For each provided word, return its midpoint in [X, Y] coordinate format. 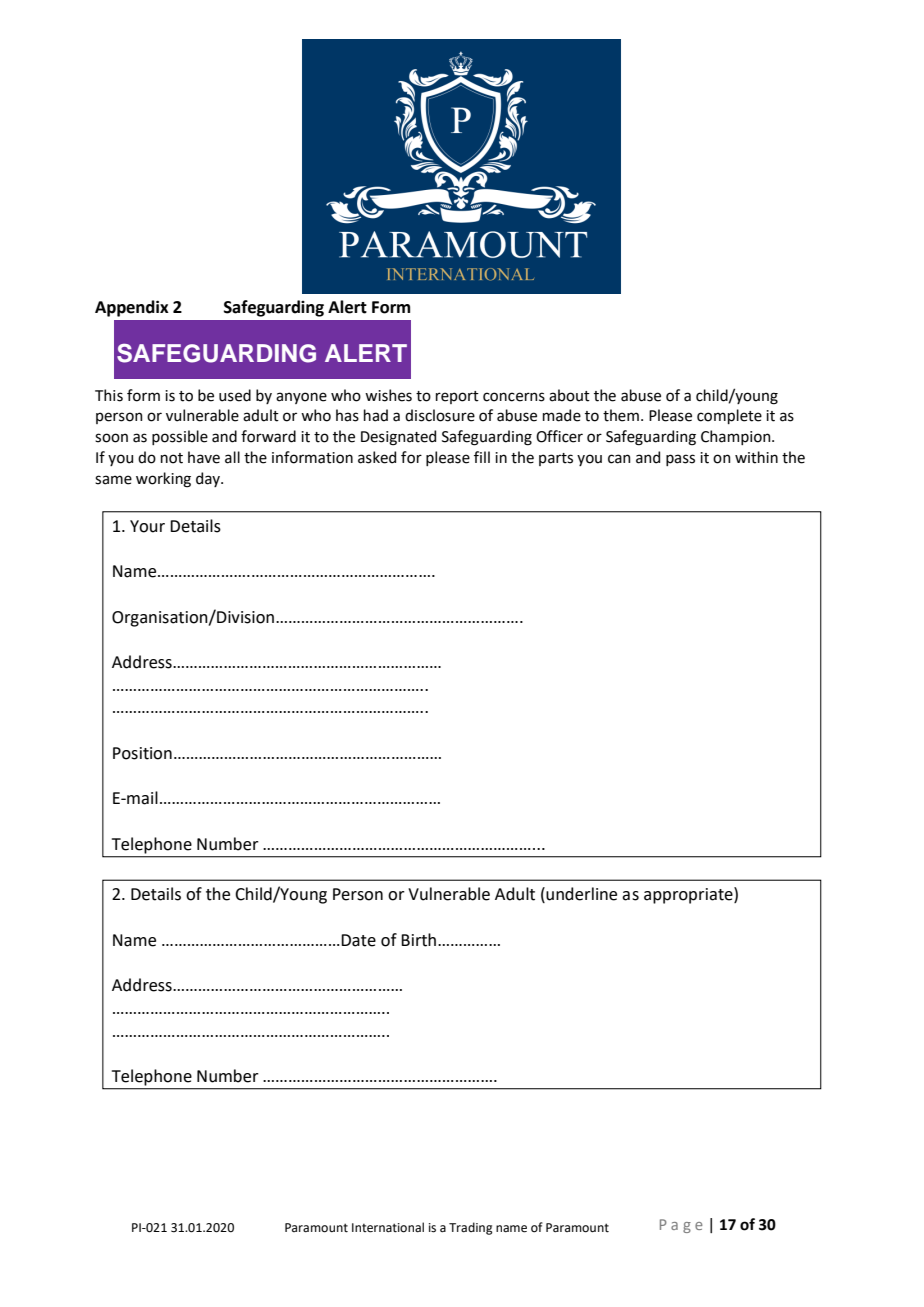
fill [482, 457]
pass [680, 460]
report [457, 397]
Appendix [132, 308]
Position [142, 753]
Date [358, 940]
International [388, 1227]
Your [147, 526]
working [163, 480]
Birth [418, 940]
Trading [470, 1228]
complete [729, 416]
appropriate [689, 895]
